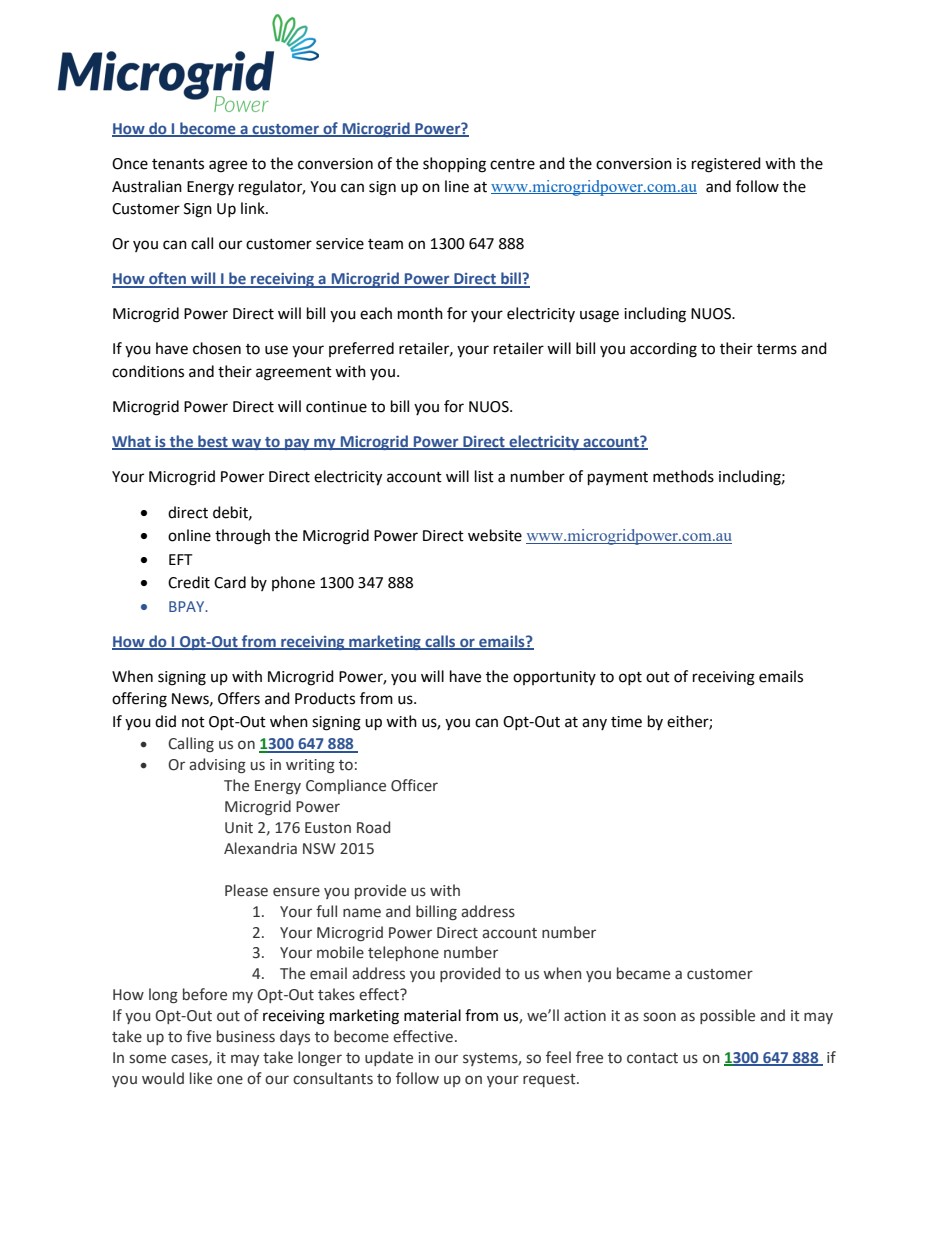  What do you see at coordinates (495, 535) in the screenshot?
I see `website` at bounding box center [495, 535].
